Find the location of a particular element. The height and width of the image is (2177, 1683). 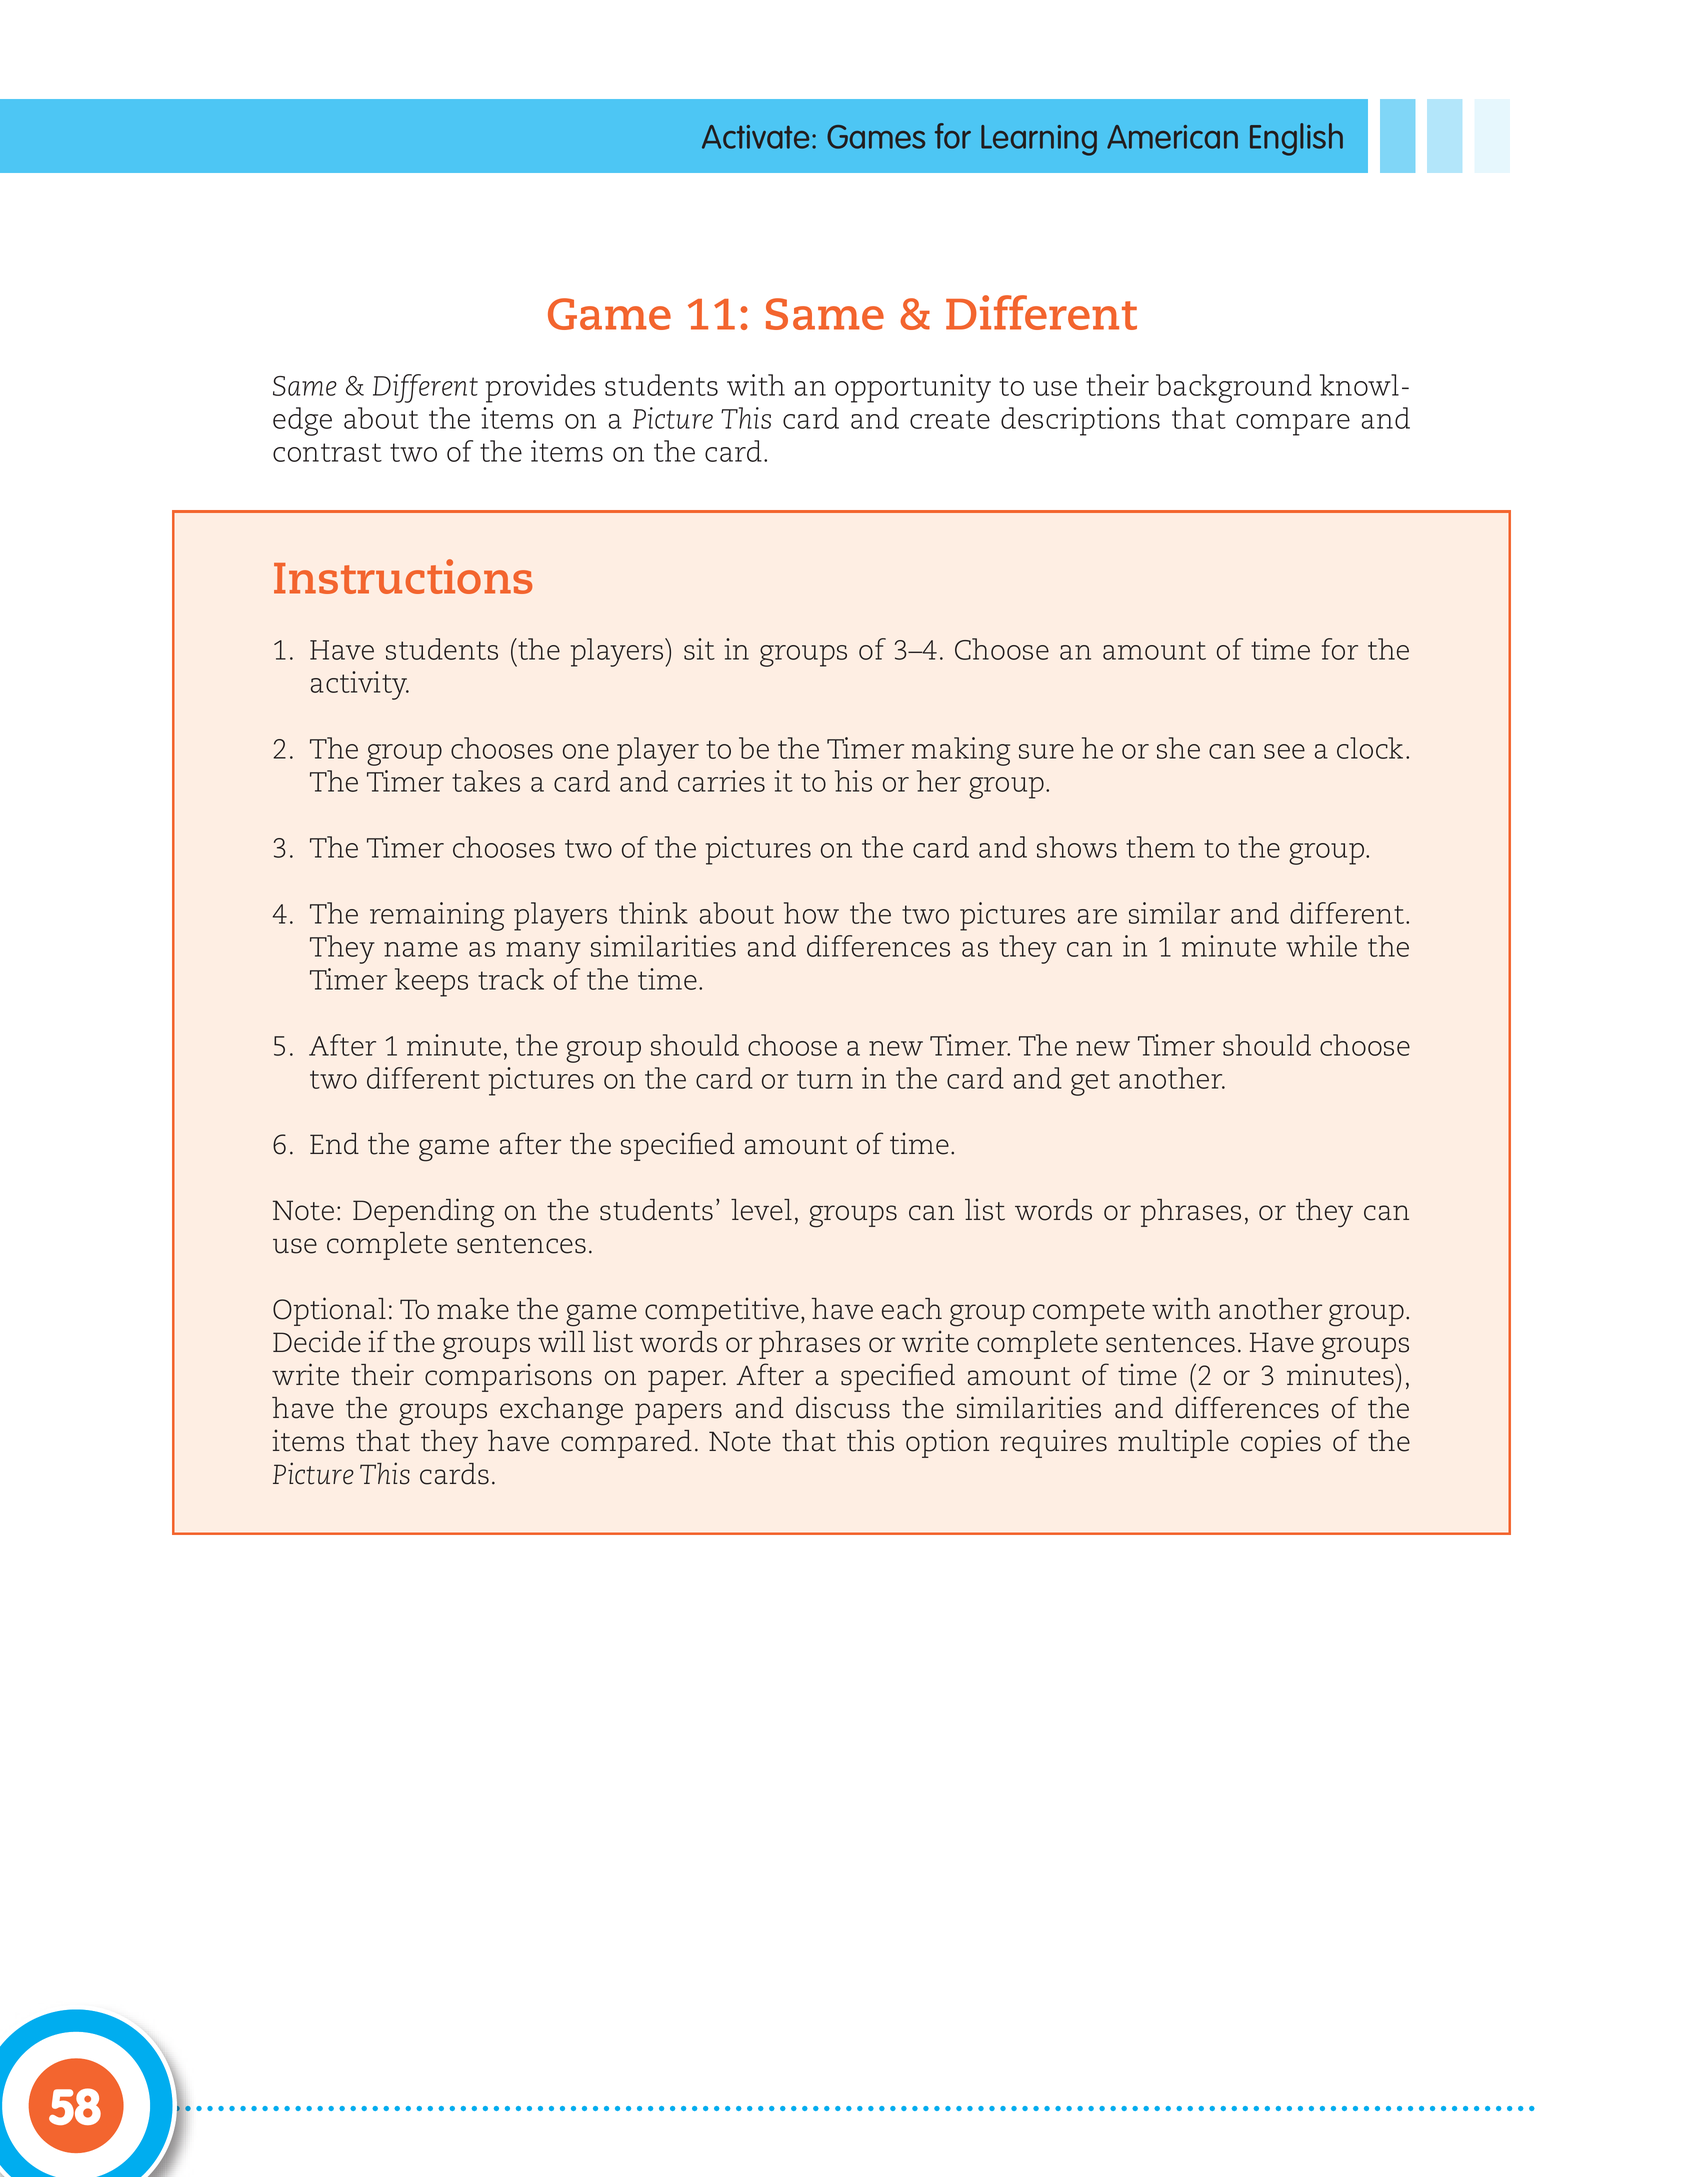

English is located at coordinates (1296, 139).
